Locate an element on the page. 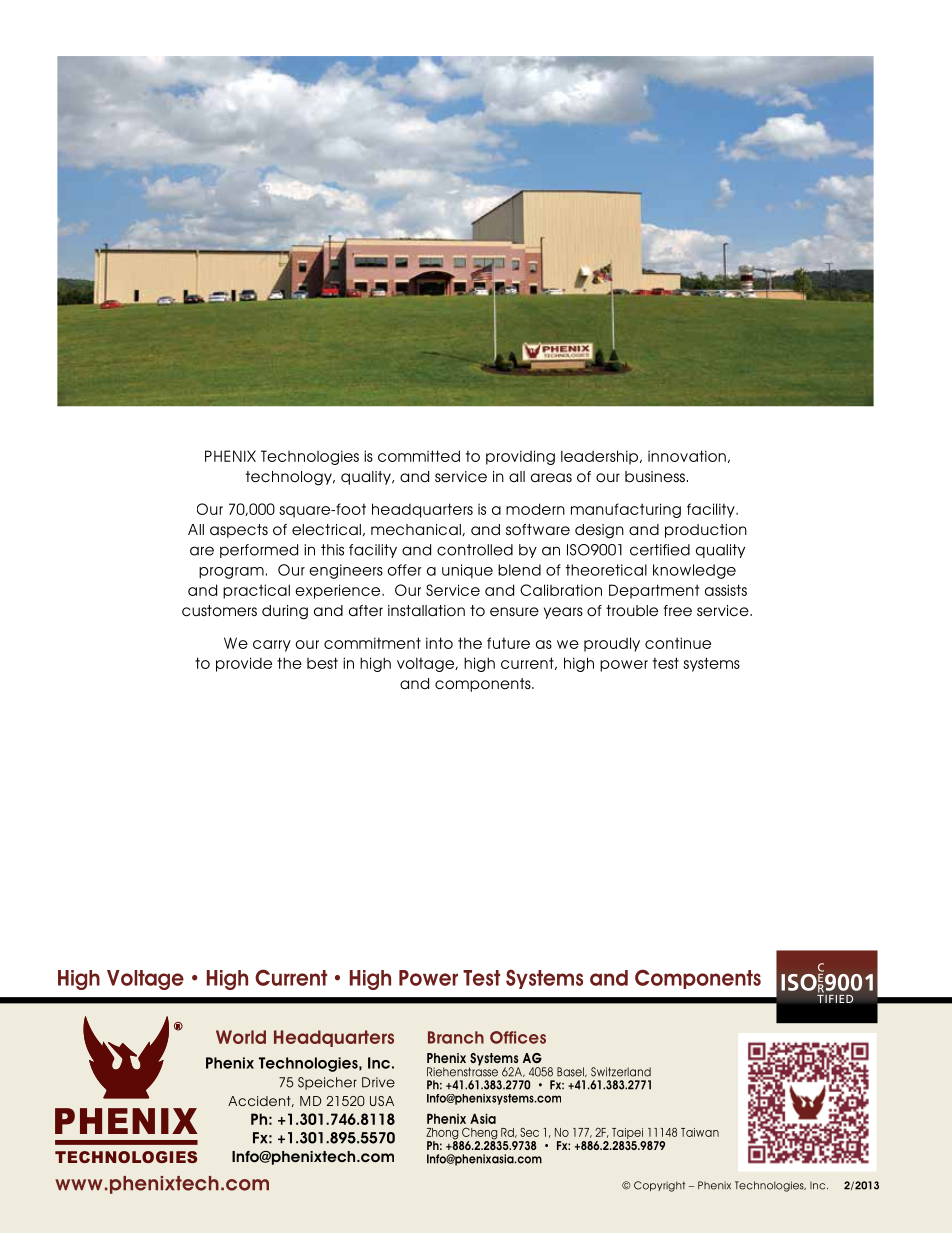 This document has width=952, height=1233. Sec is located at coordinates (529, 1132).
